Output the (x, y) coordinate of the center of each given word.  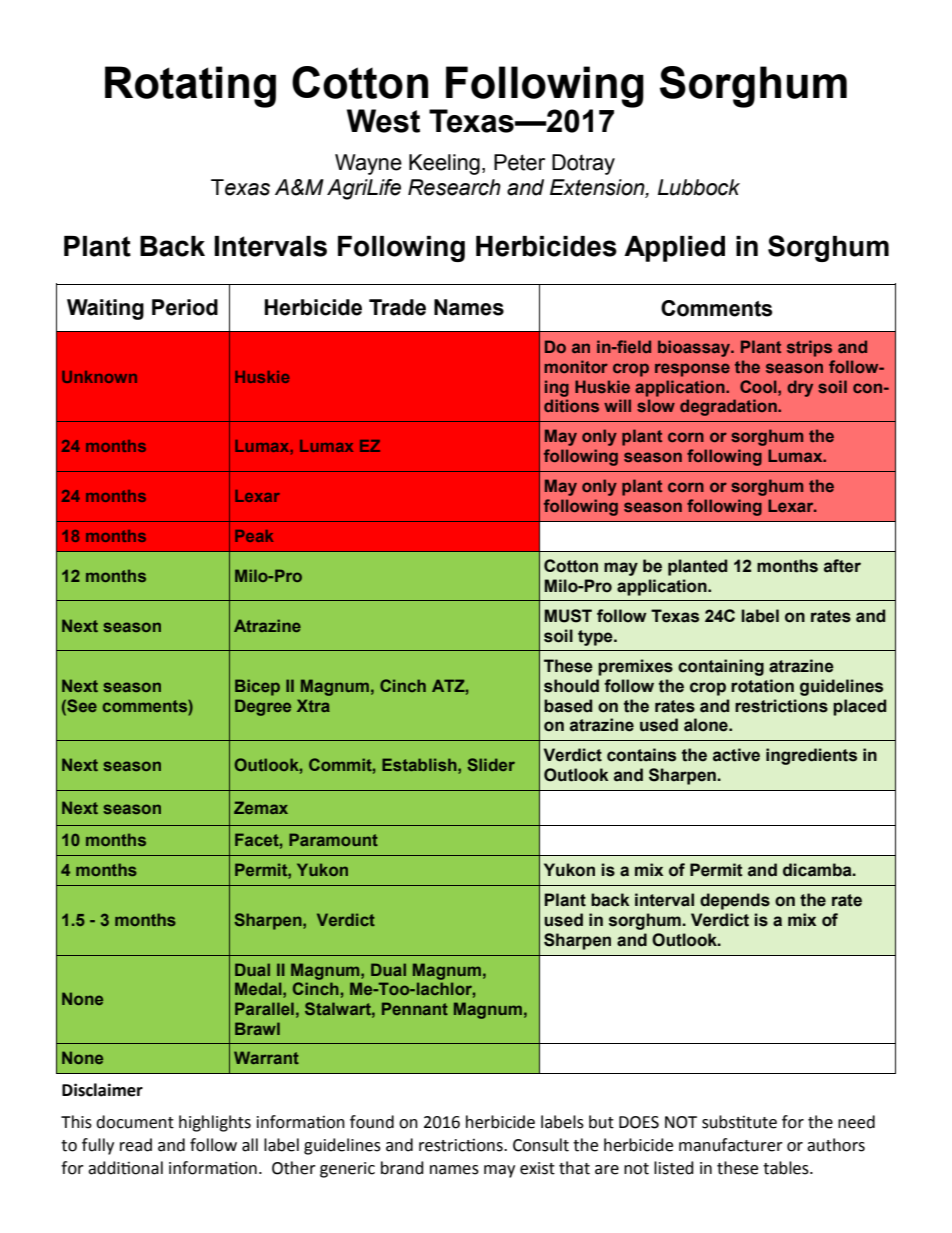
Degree (263, 707)
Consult (541, 1145)
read (136, 1145)
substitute (739, 1122)
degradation (729, 407)
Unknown (99, 377)
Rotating (190, 87)
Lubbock (699, 187)
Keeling (444, 164)
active (736, 755)
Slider (491, 764)
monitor (576, 366)
